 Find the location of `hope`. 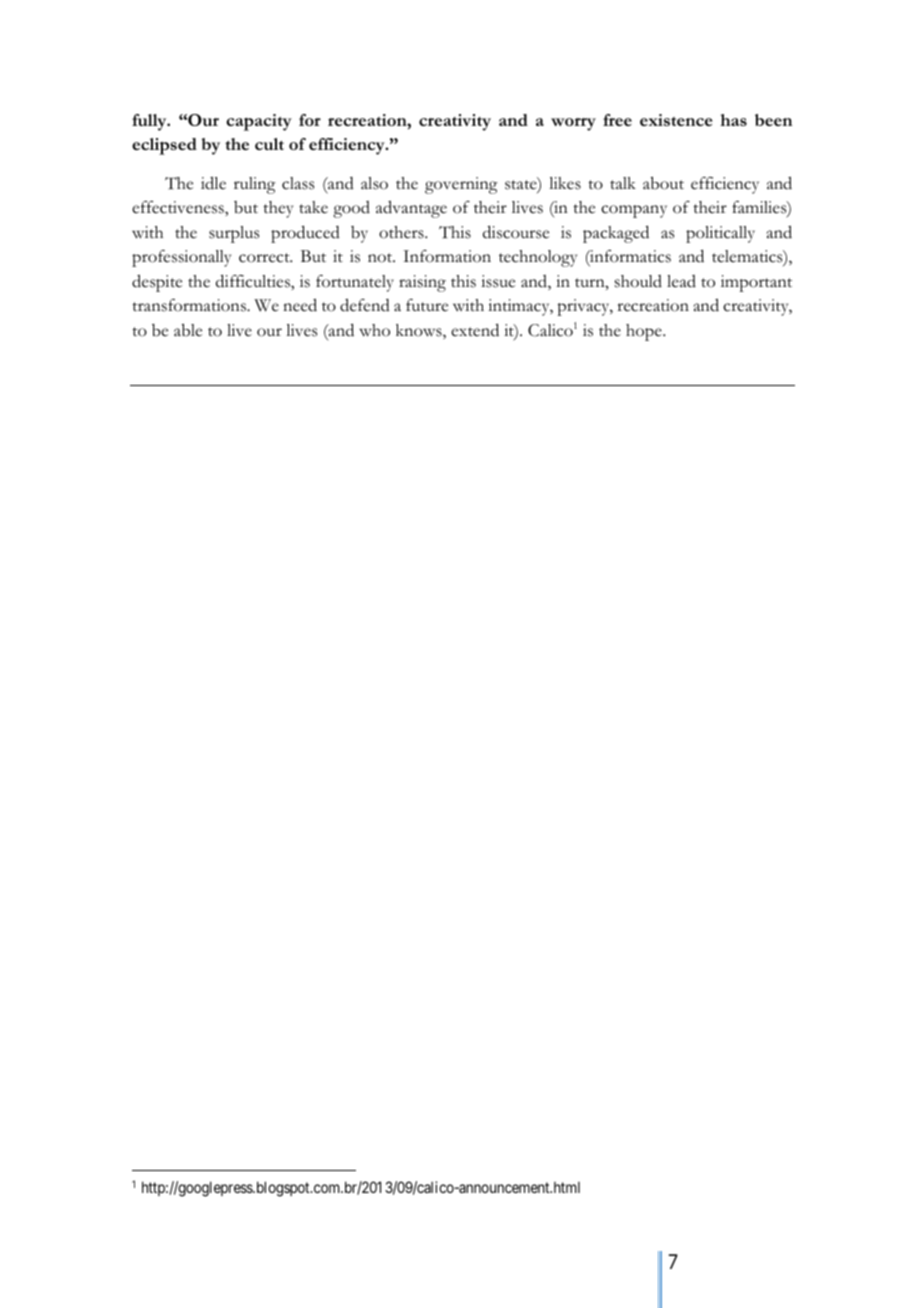

hope is located at coordinates (645, 332).
